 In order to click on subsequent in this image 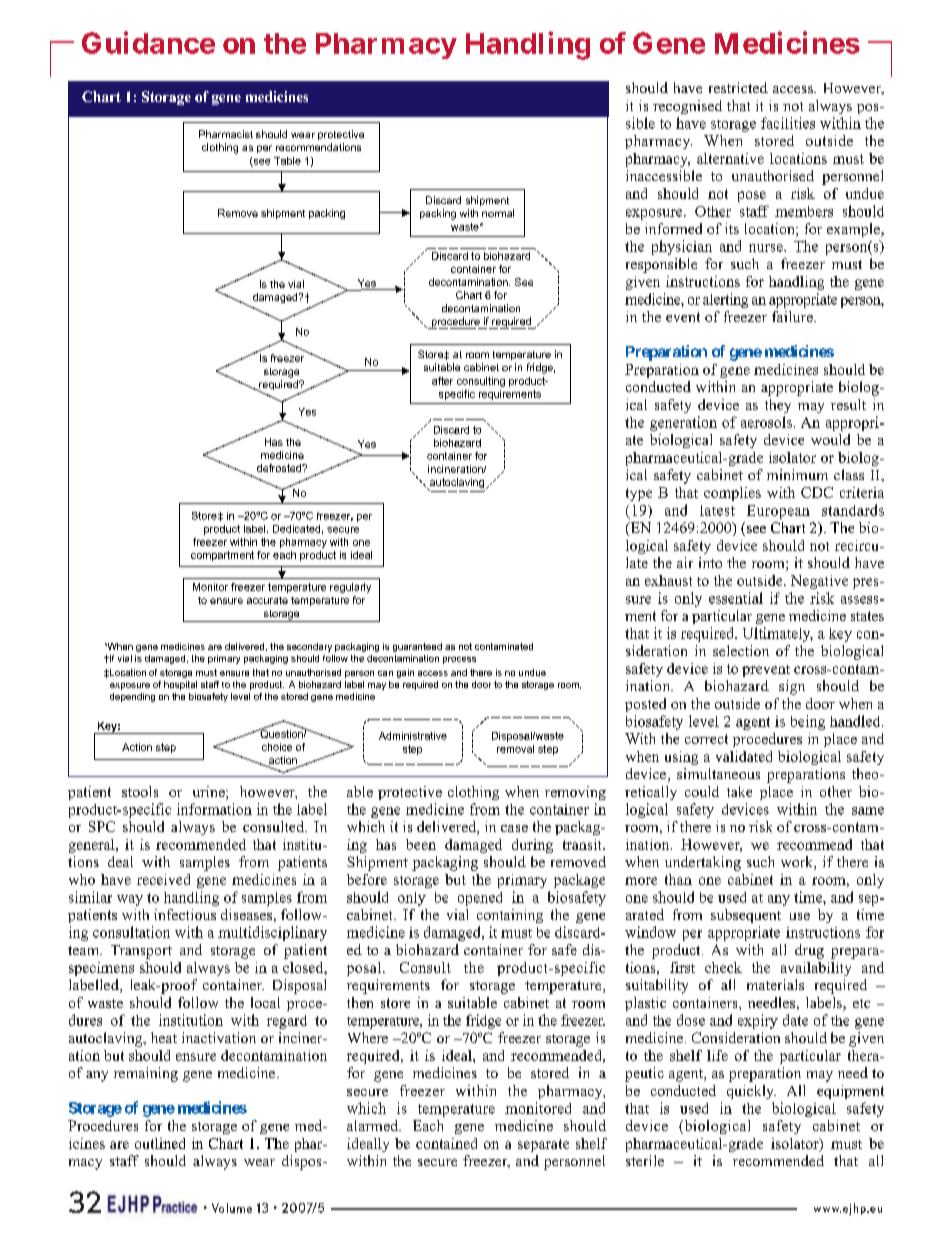, I will do `click(746, 916)`.
